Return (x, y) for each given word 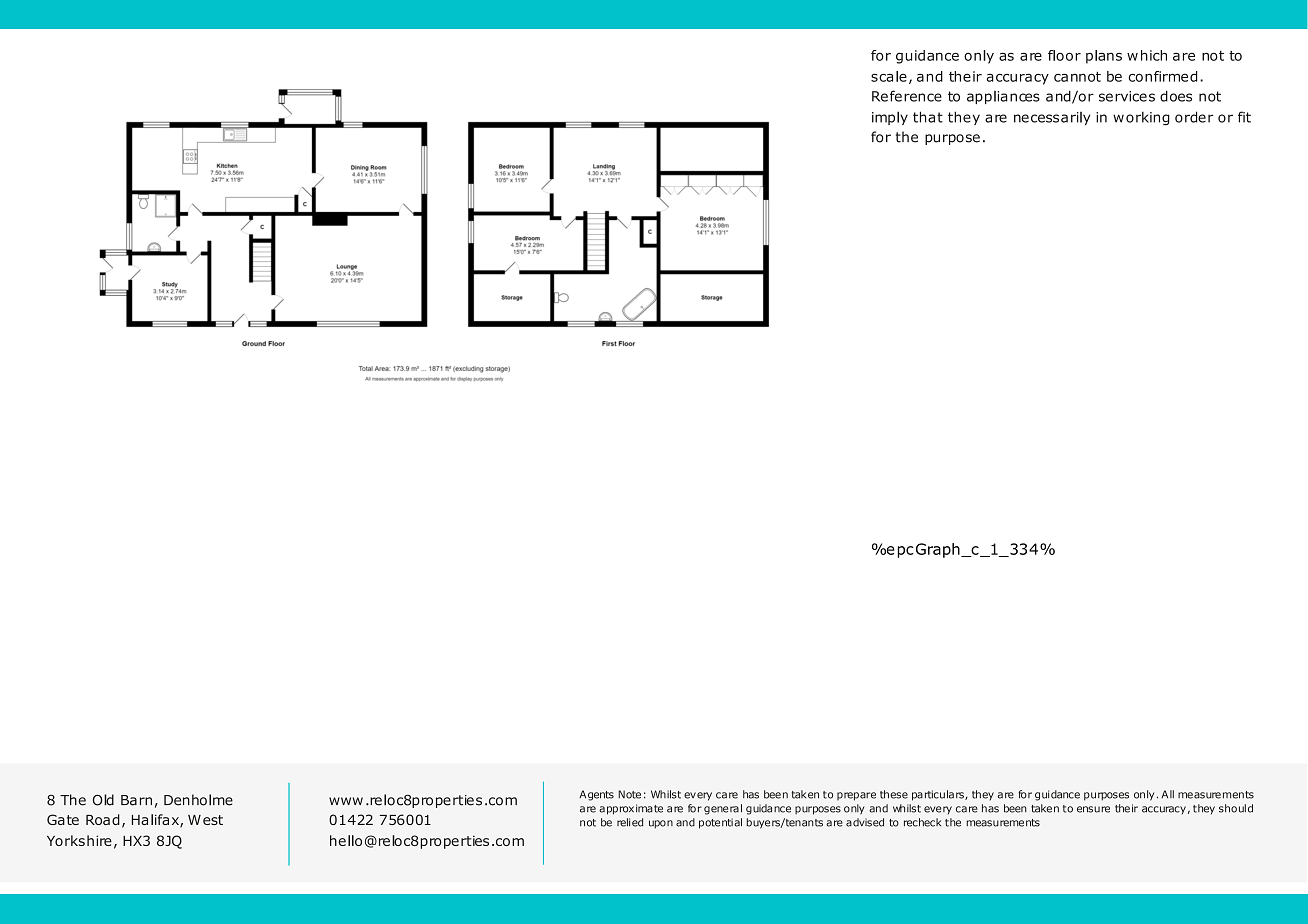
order (1194, 117)
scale (889, 76)
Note (629, 794)
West (205, 820)
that (928, 117)
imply (890, 118)
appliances (1003, 97)
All (1167, 794)
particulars (939, 795)
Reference (907, 96)
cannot (1077, 76)
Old (103, 800)
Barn (136, 800)
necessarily (1052, 118)
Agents (596, 795)
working (1141, 118)
